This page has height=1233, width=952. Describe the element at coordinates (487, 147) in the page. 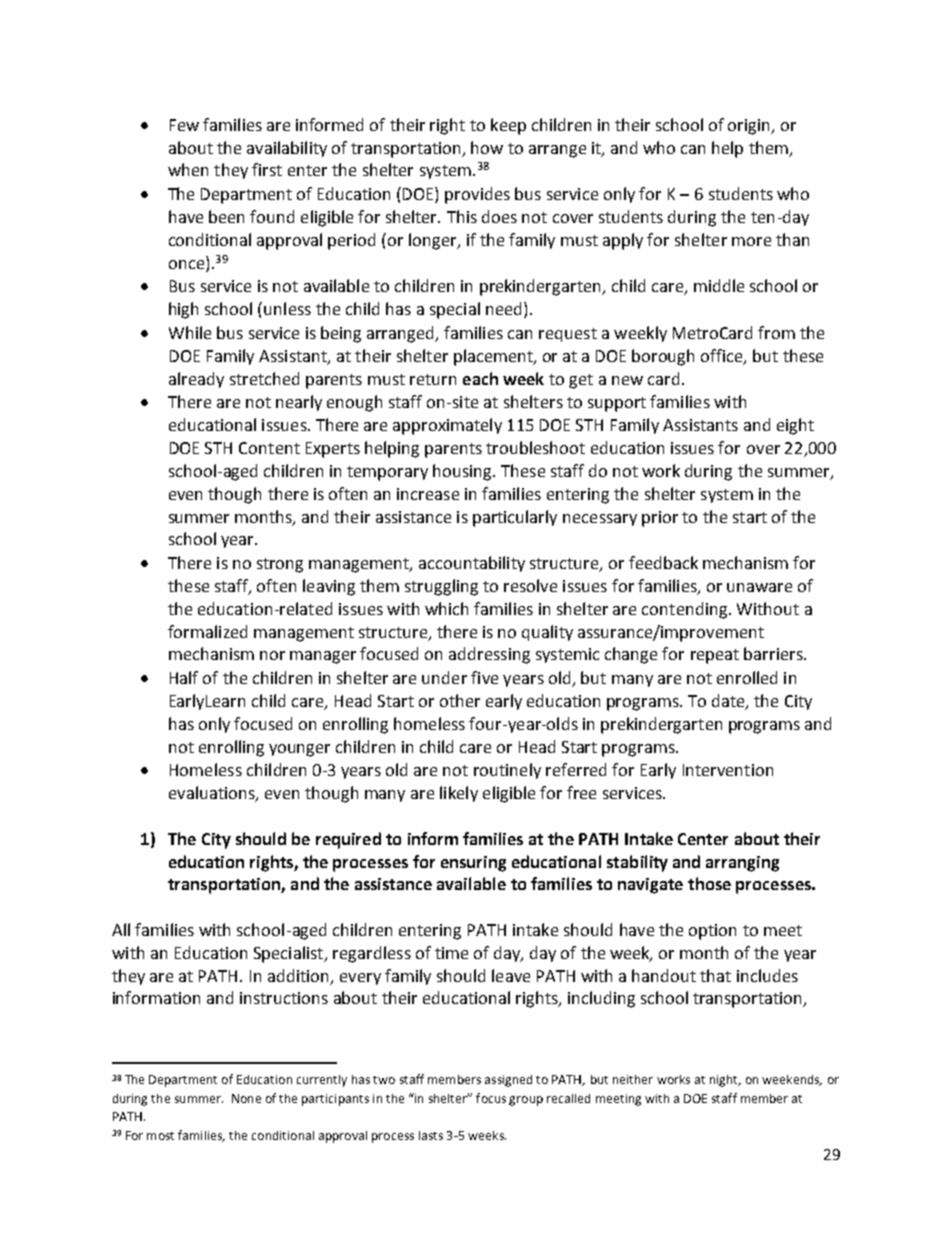

I see `how` at that location.
